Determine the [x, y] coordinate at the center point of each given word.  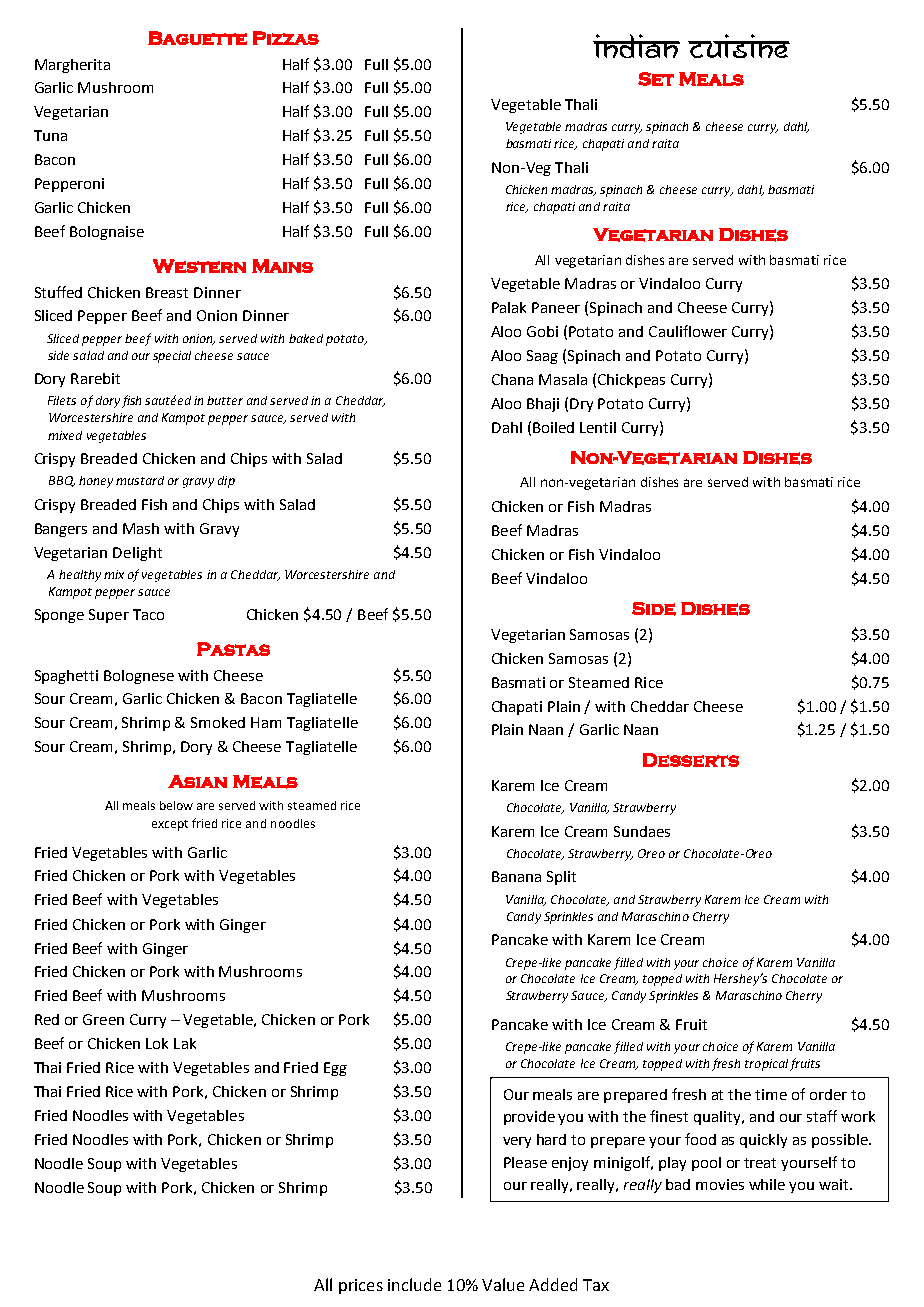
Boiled [553, 427]
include [414, 1284]
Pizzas [286, 38]
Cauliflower [688, 331]
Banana [516, 876]
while [767, 1184]
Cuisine [739, 46]
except [170, 825]
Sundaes [642, 831]
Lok [157, 1043]
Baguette [197, 38]
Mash [141, 528]
